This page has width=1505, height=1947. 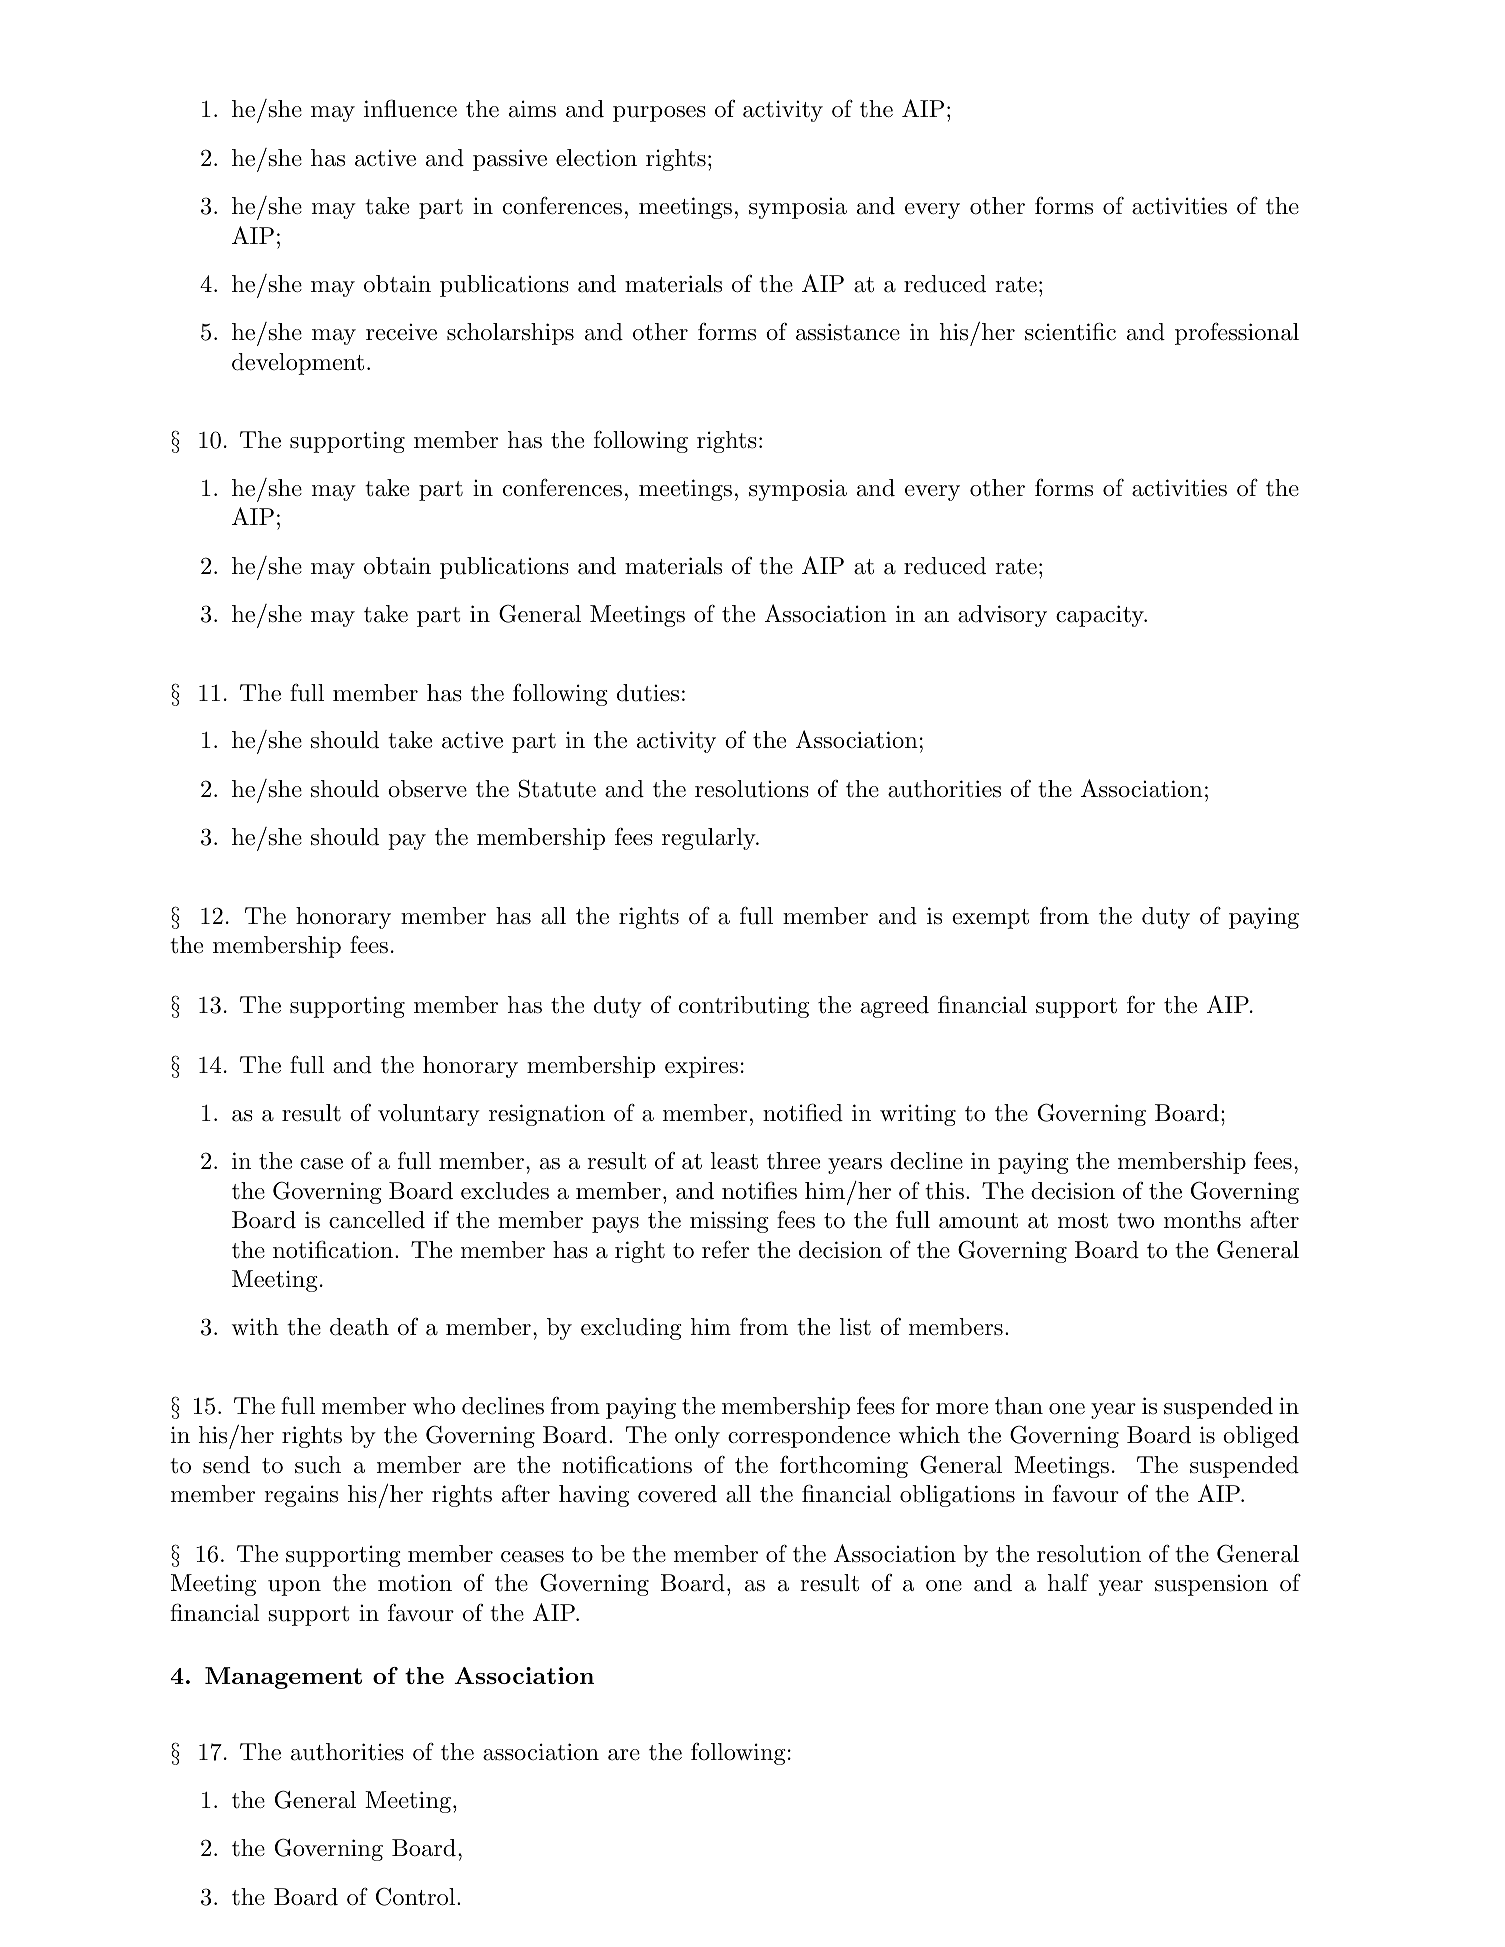 What do you see at coordinates (1211, 1585) in the page?
I see `suspension` at bounding box center [1211, 1585].
